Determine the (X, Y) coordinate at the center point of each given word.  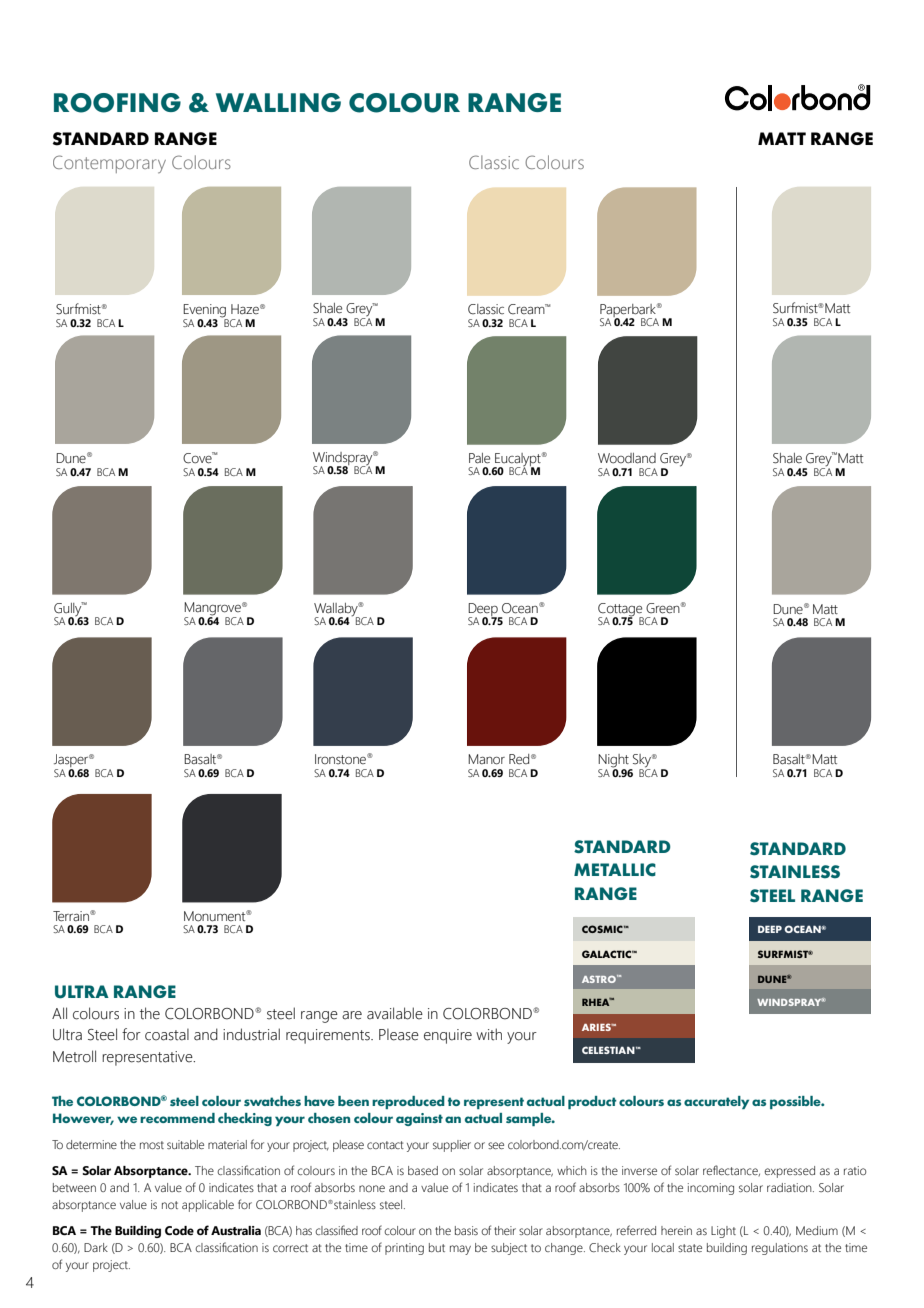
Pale (479, 458)
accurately (716, 1102)
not (170, 1205)
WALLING (278, 102)
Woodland (627, 458)
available (395, 1013)
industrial (251, 1034)
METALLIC (615, 870)
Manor (486, 759)
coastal (167, 1035)
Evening (205, 312)
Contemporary (109, 164)
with (489, 1034)
